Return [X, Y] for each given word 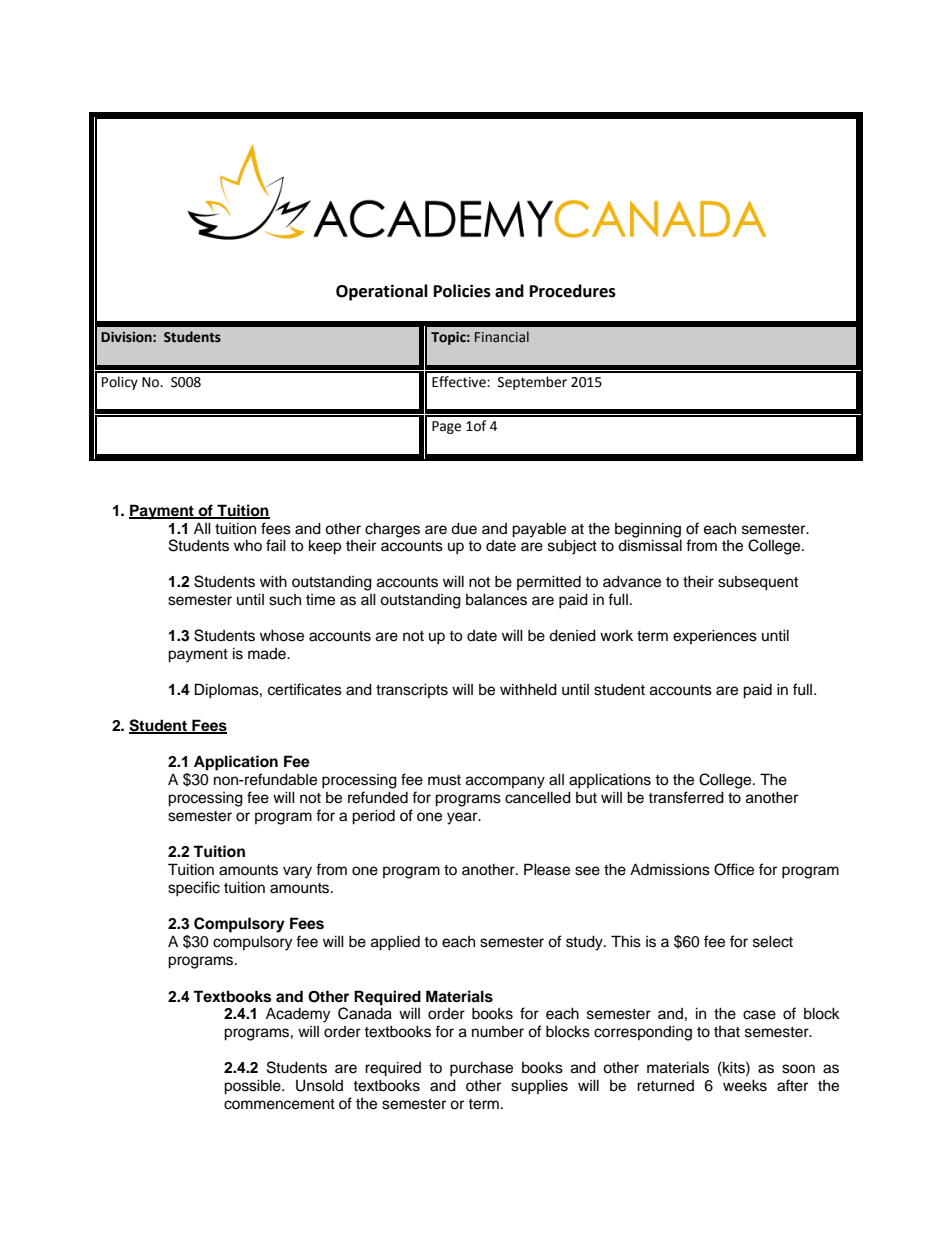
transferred [686, 797]
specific [194, 889]
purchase [481, 1069]
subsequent [758, 583]
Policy [120, 383]
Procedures [573, 291]
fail [276, 545]
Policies [462, 291]
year [463, 818]
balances [496, 599]
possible [253, 1087]
